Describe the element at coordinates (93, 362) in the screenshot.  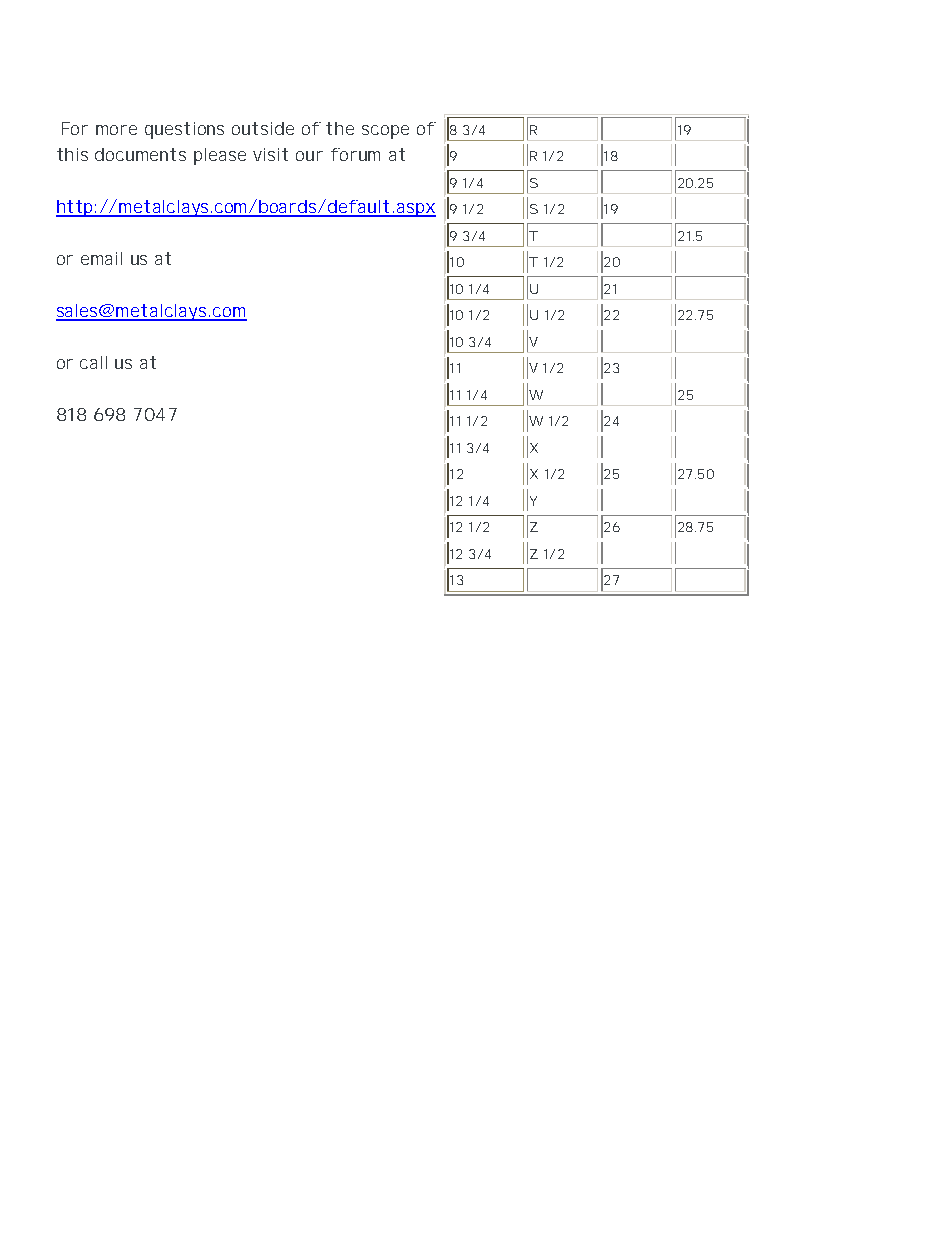
I see `call` at that location.
